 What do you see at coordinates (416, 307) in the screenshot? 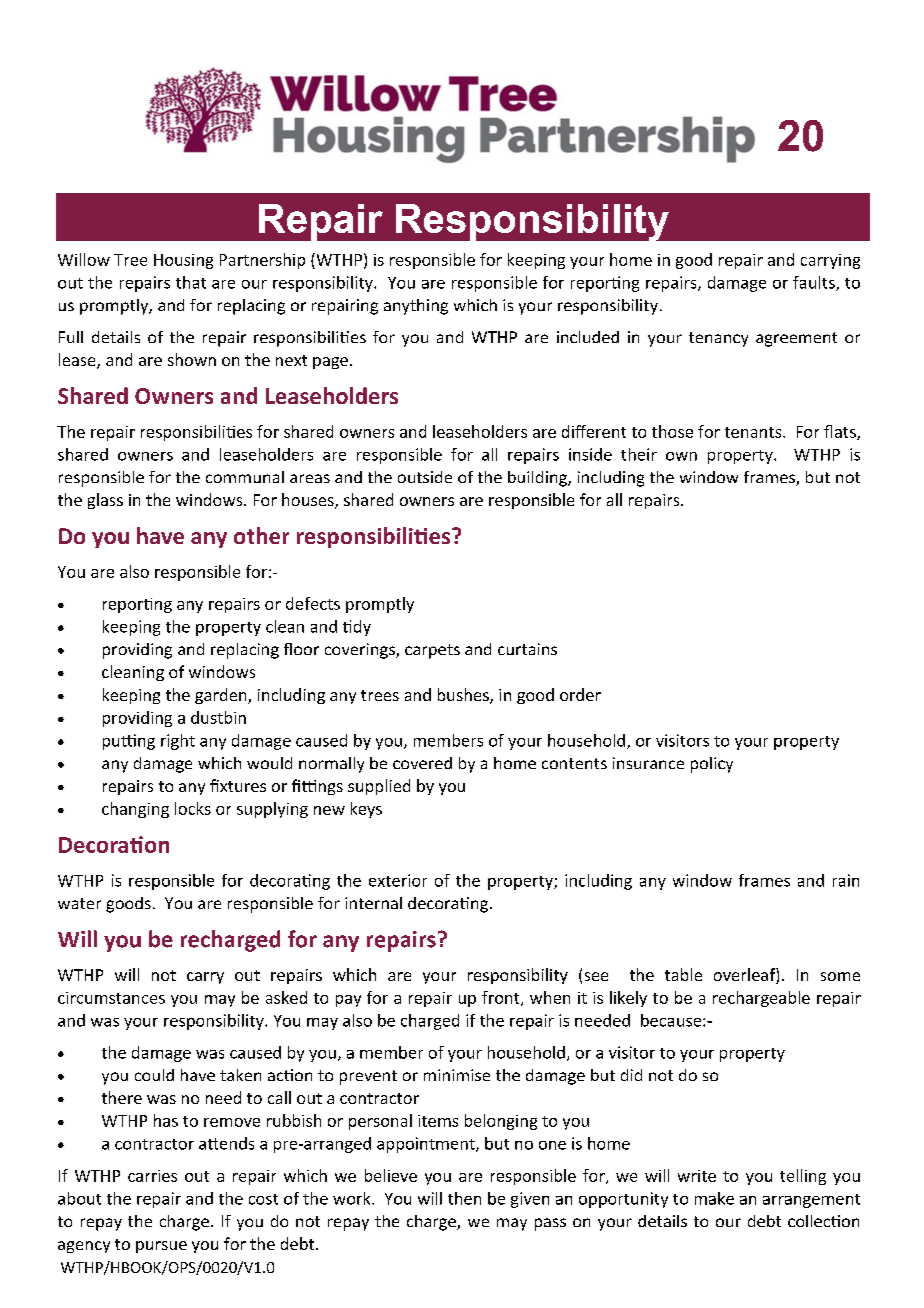
I see `anything` at bounding box center [416, 307].
